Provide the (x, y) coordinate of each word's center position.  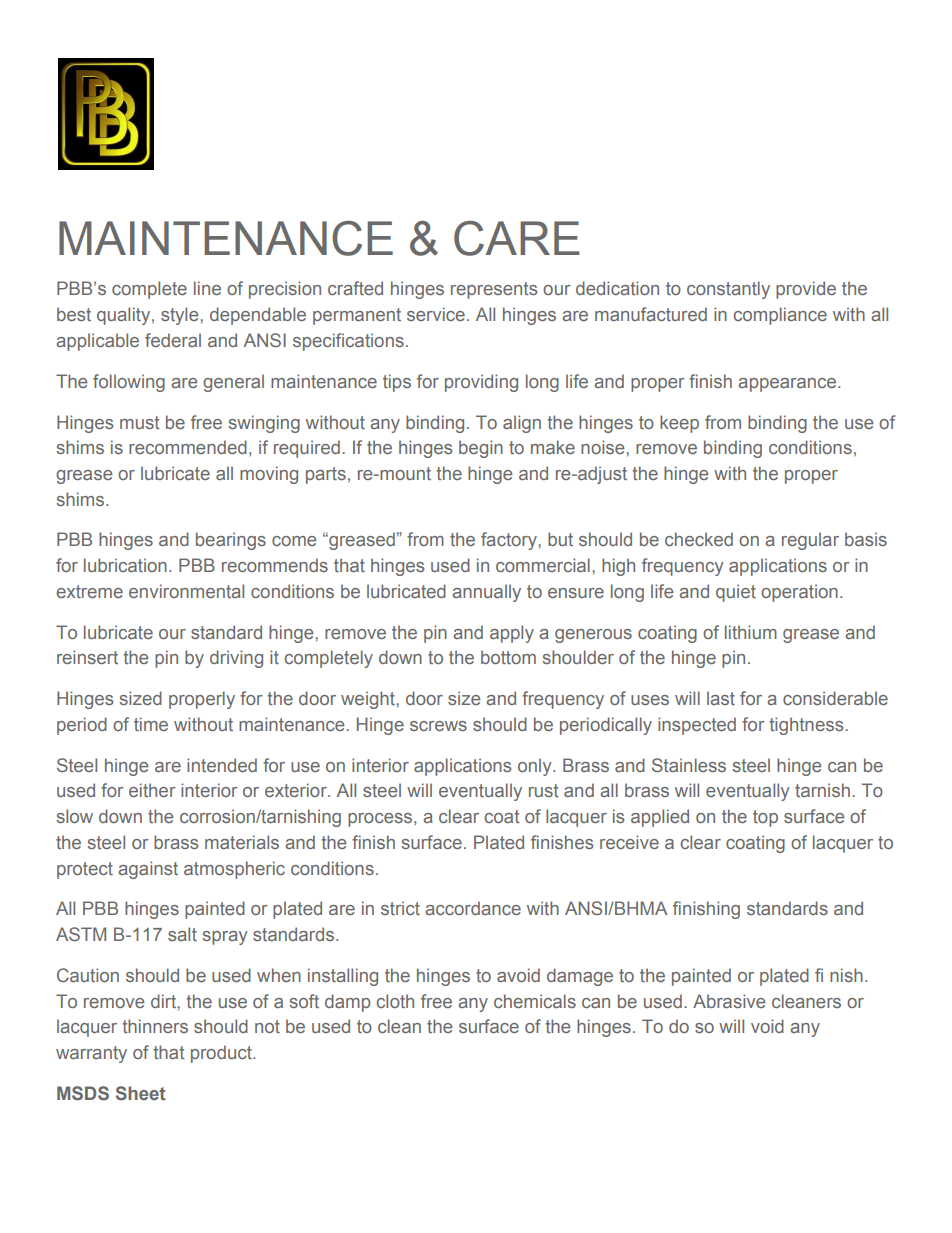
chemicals (535, 1001)
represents (494, 290)
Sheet (140, 1093)
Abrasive (729, 1001)
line (207, 288)
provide (806, 290)
